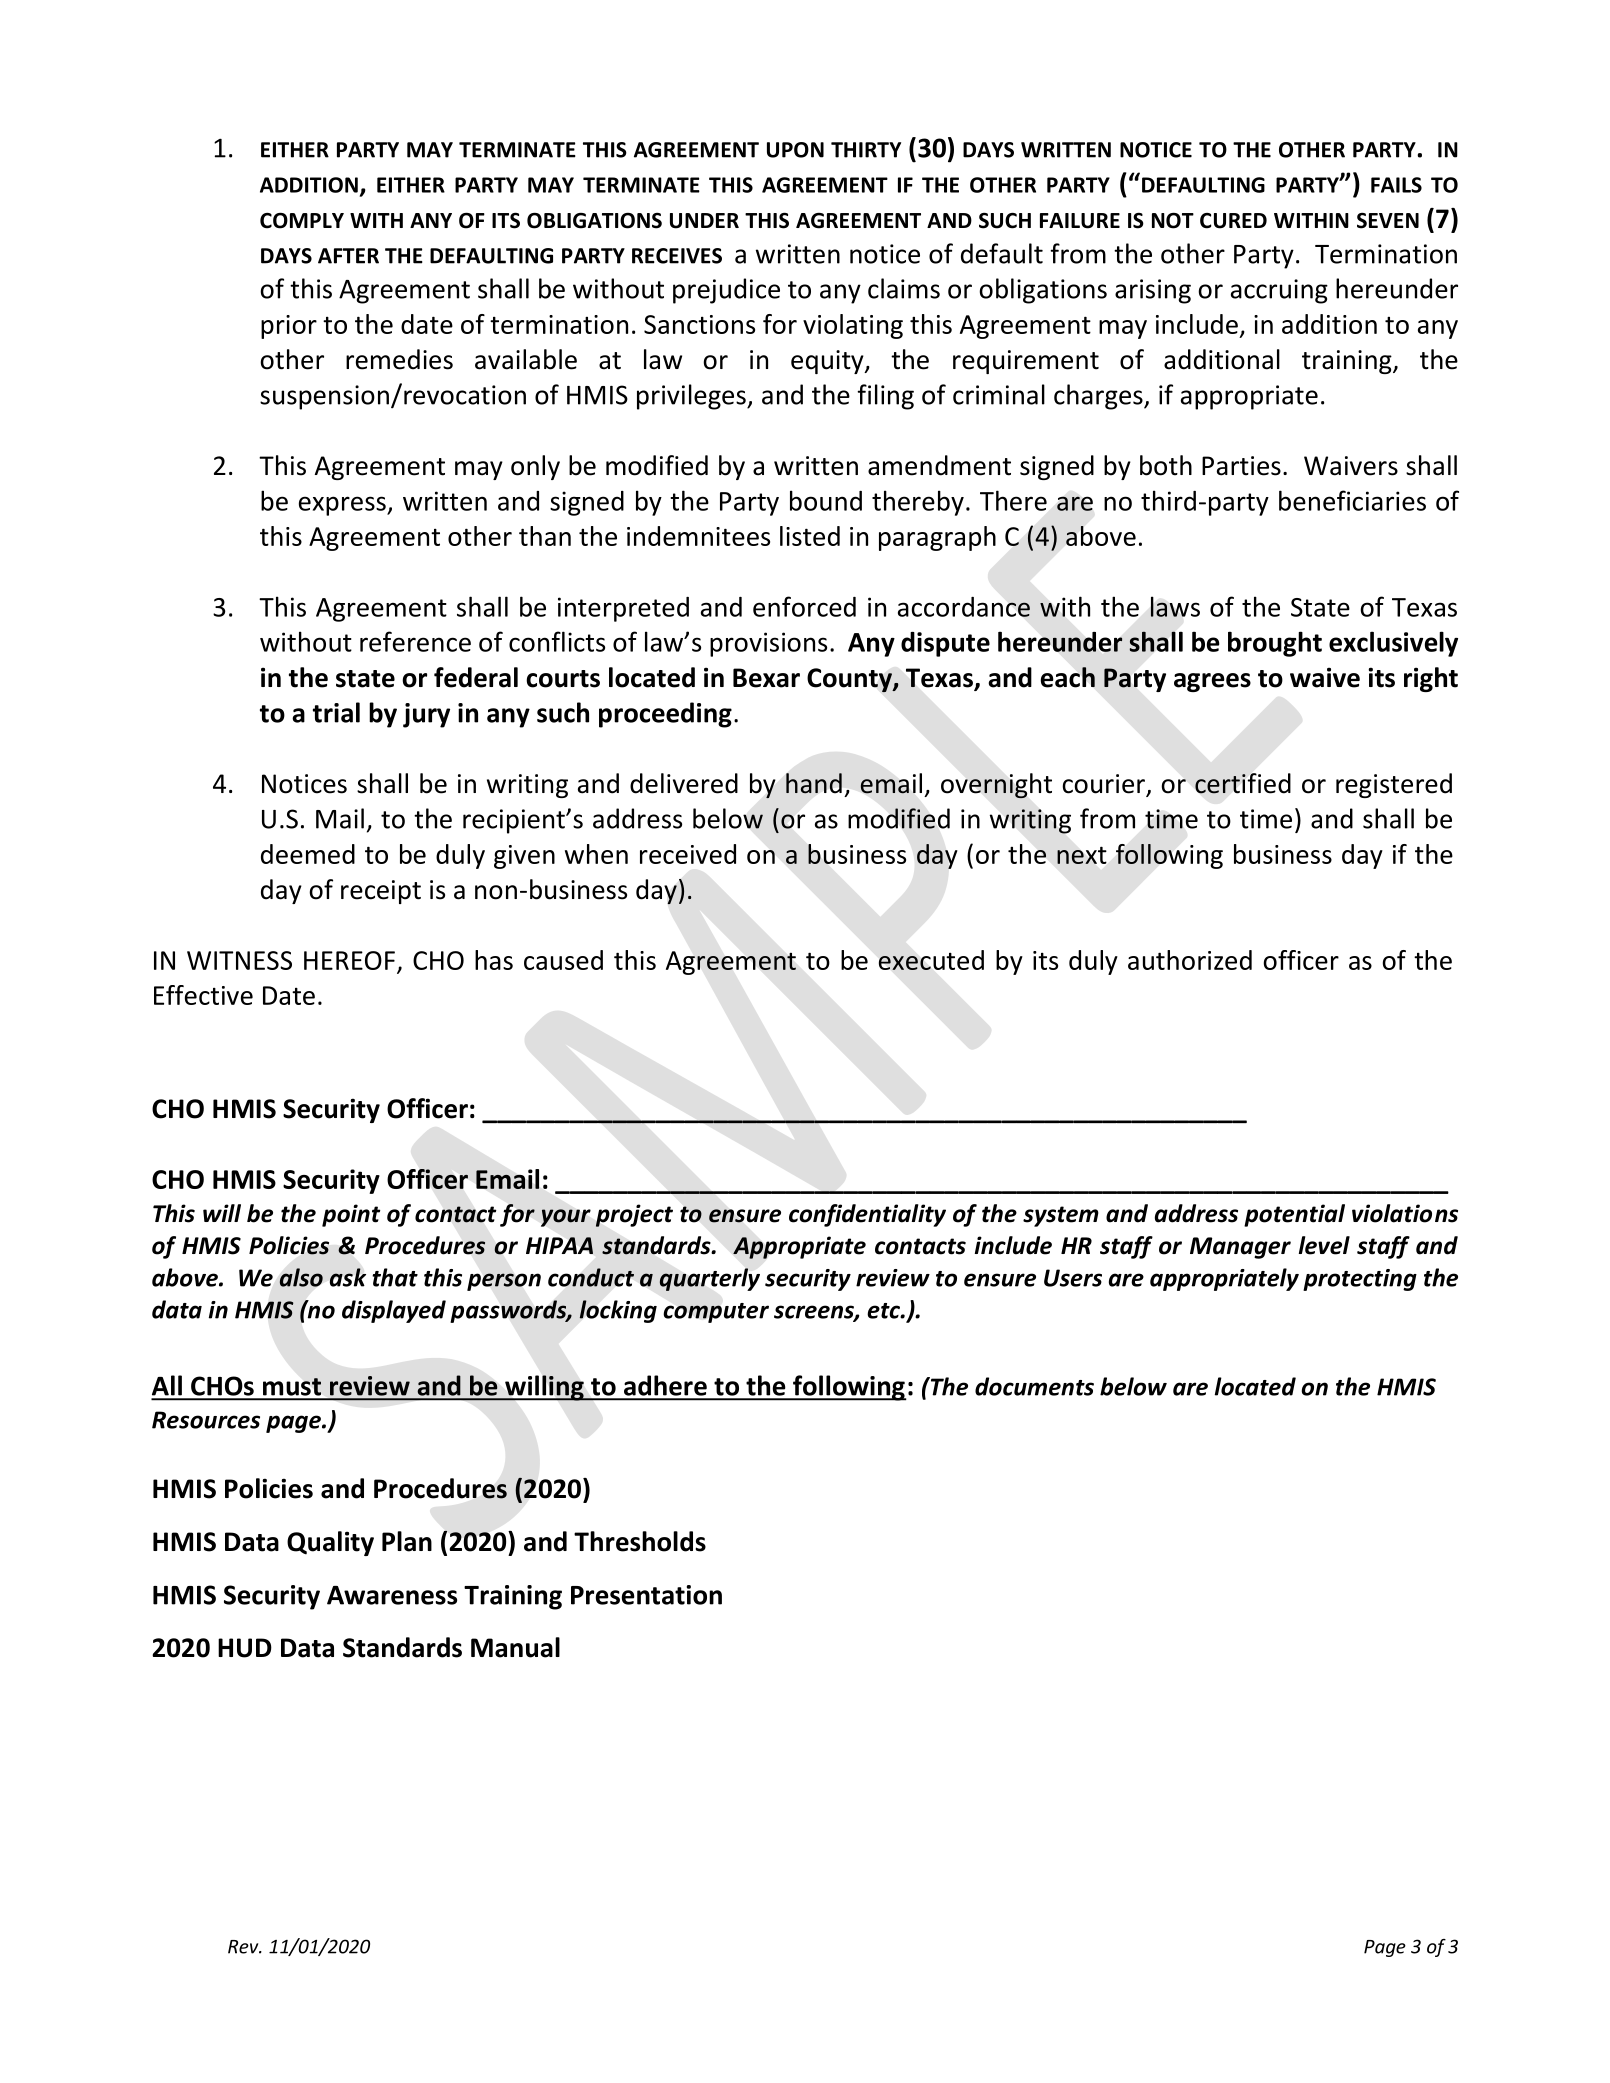 This screenshot has width=1610, height=2083. What do you see at coordinates (392, 1595) in the screenshot?
I see `Awareness` at bounding box center [392, 1595].
